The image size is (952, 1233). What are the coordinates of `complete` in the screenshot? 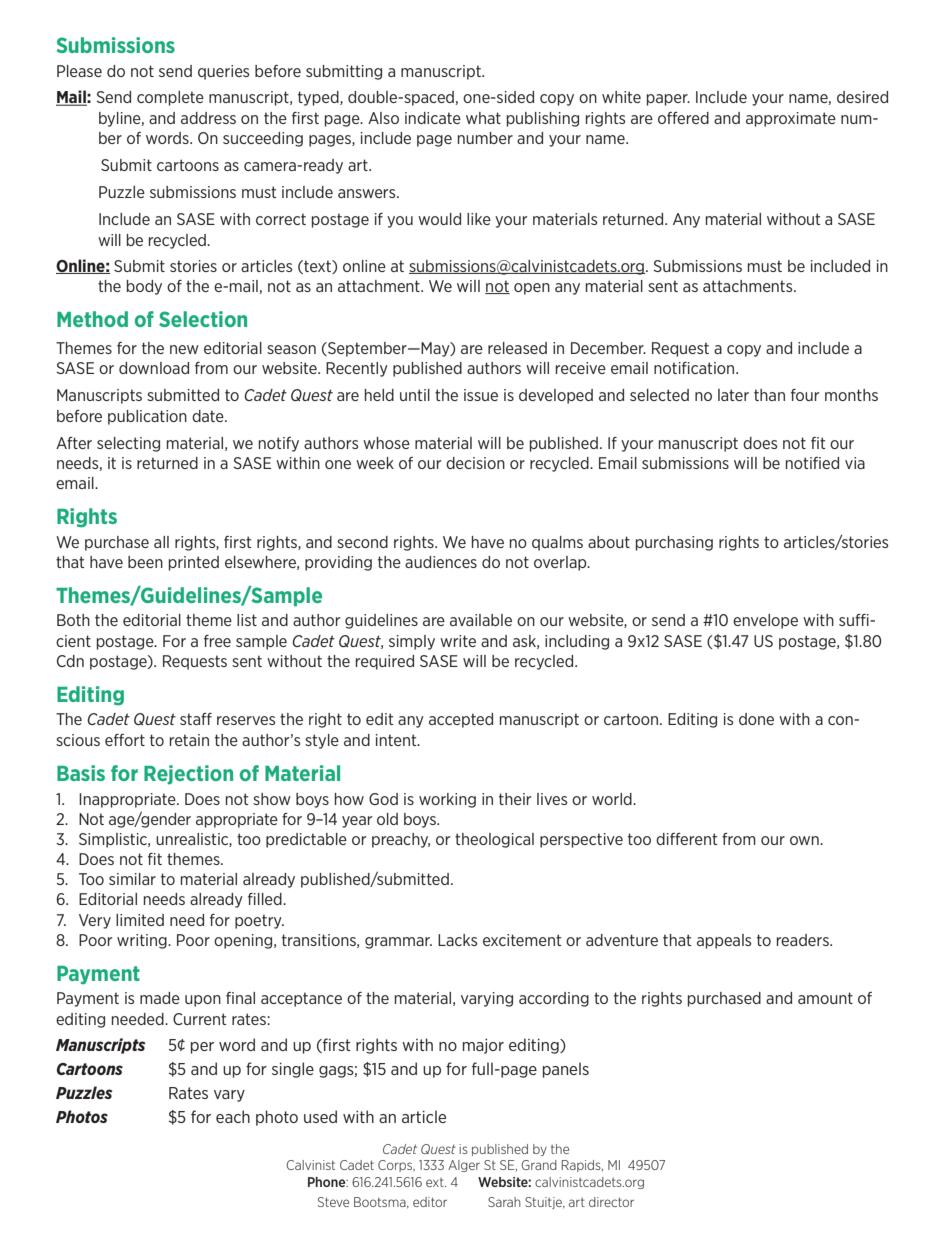 It's located at (170, 98).
